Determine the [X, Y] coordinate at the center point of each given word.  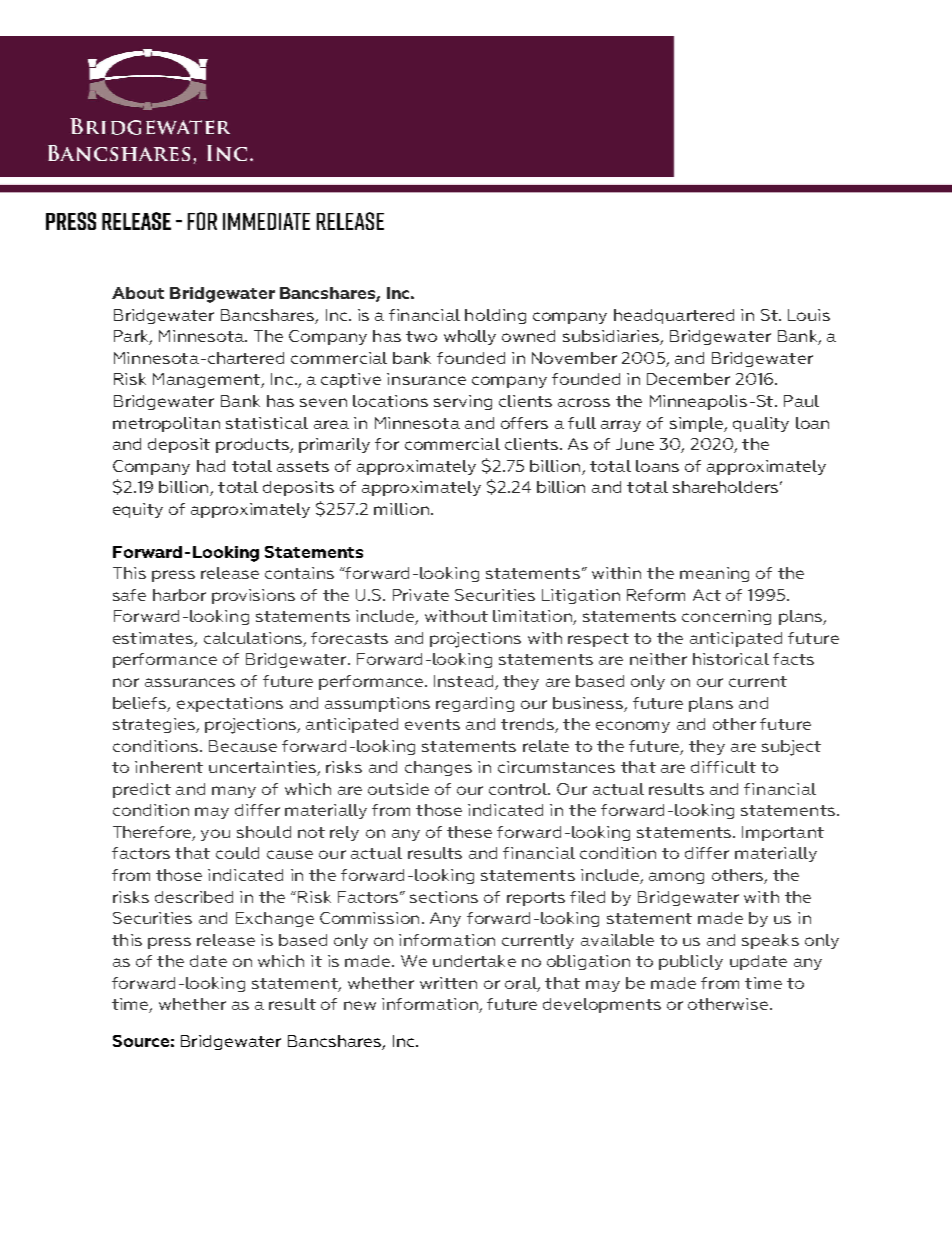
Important [783, 833]
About [138, 293]
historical [731, 659]
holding [495, 316]
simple [697, 424]
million [403, 509]
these [469, 832]
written [448, 983]
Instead [465, 682]
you [215, 835]
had [211, 466]
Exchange [275, 919]
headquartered [674, 316]
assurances [190, 682]
